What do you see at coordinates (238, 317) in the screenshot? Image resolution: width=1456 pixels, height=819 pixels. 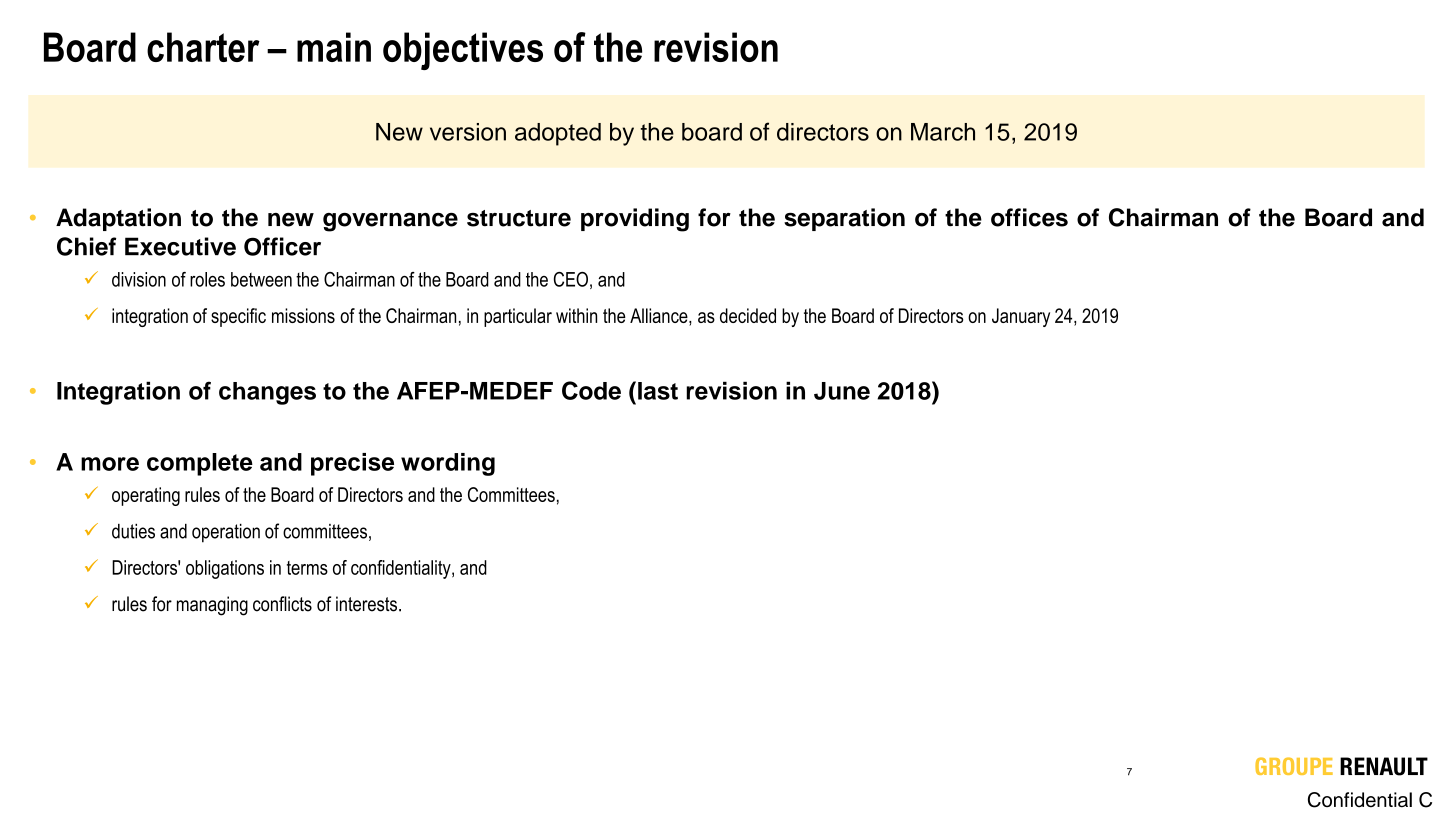 I see `specific` at bounding box center [238, 317].
